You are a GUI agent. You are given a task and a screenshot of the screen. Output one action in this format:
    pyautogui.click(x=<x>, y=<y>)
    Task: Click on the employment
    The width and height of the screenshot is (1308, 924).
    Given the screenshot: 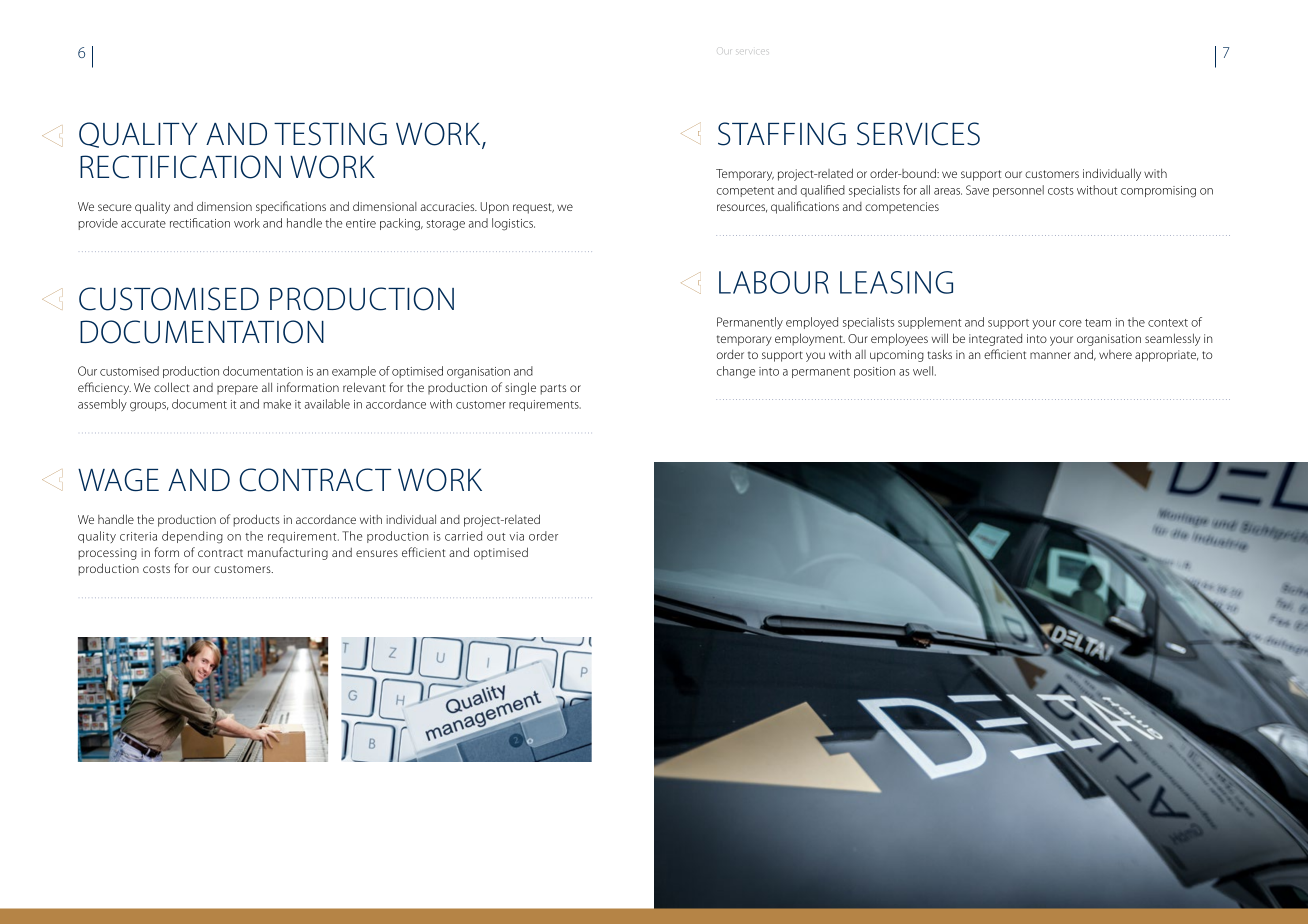 What is the action you would take?
    pyautogui.click(x=810, y=339)
